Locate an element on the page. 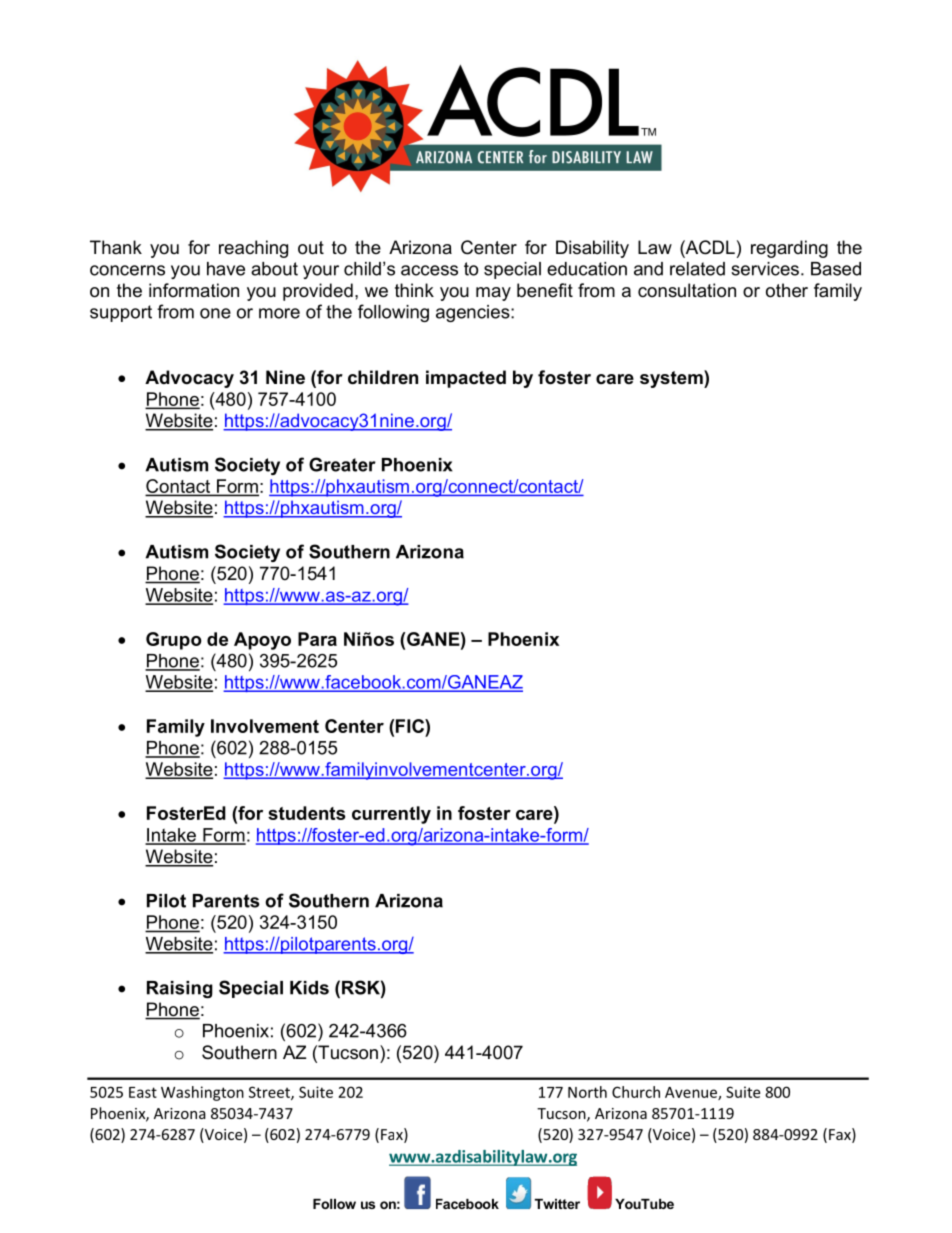 The height and width of the page is (1233, 952). currently is located at coordinates (391, 815).
